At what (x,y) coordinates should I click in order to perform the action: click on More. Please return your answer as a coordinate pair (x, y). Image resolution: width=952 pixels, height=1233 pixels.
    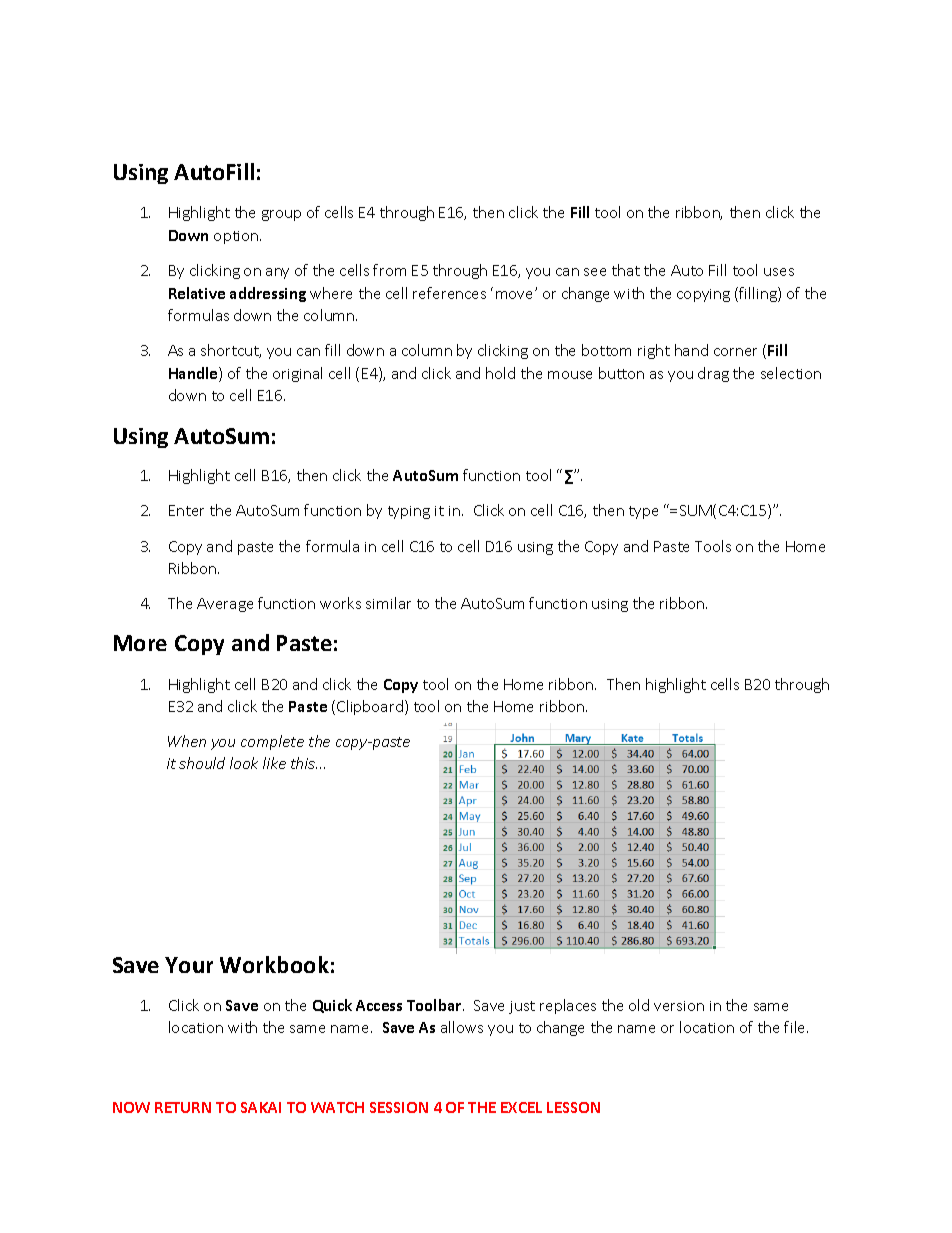
    Looking at the image, I should click on (140, 643).
